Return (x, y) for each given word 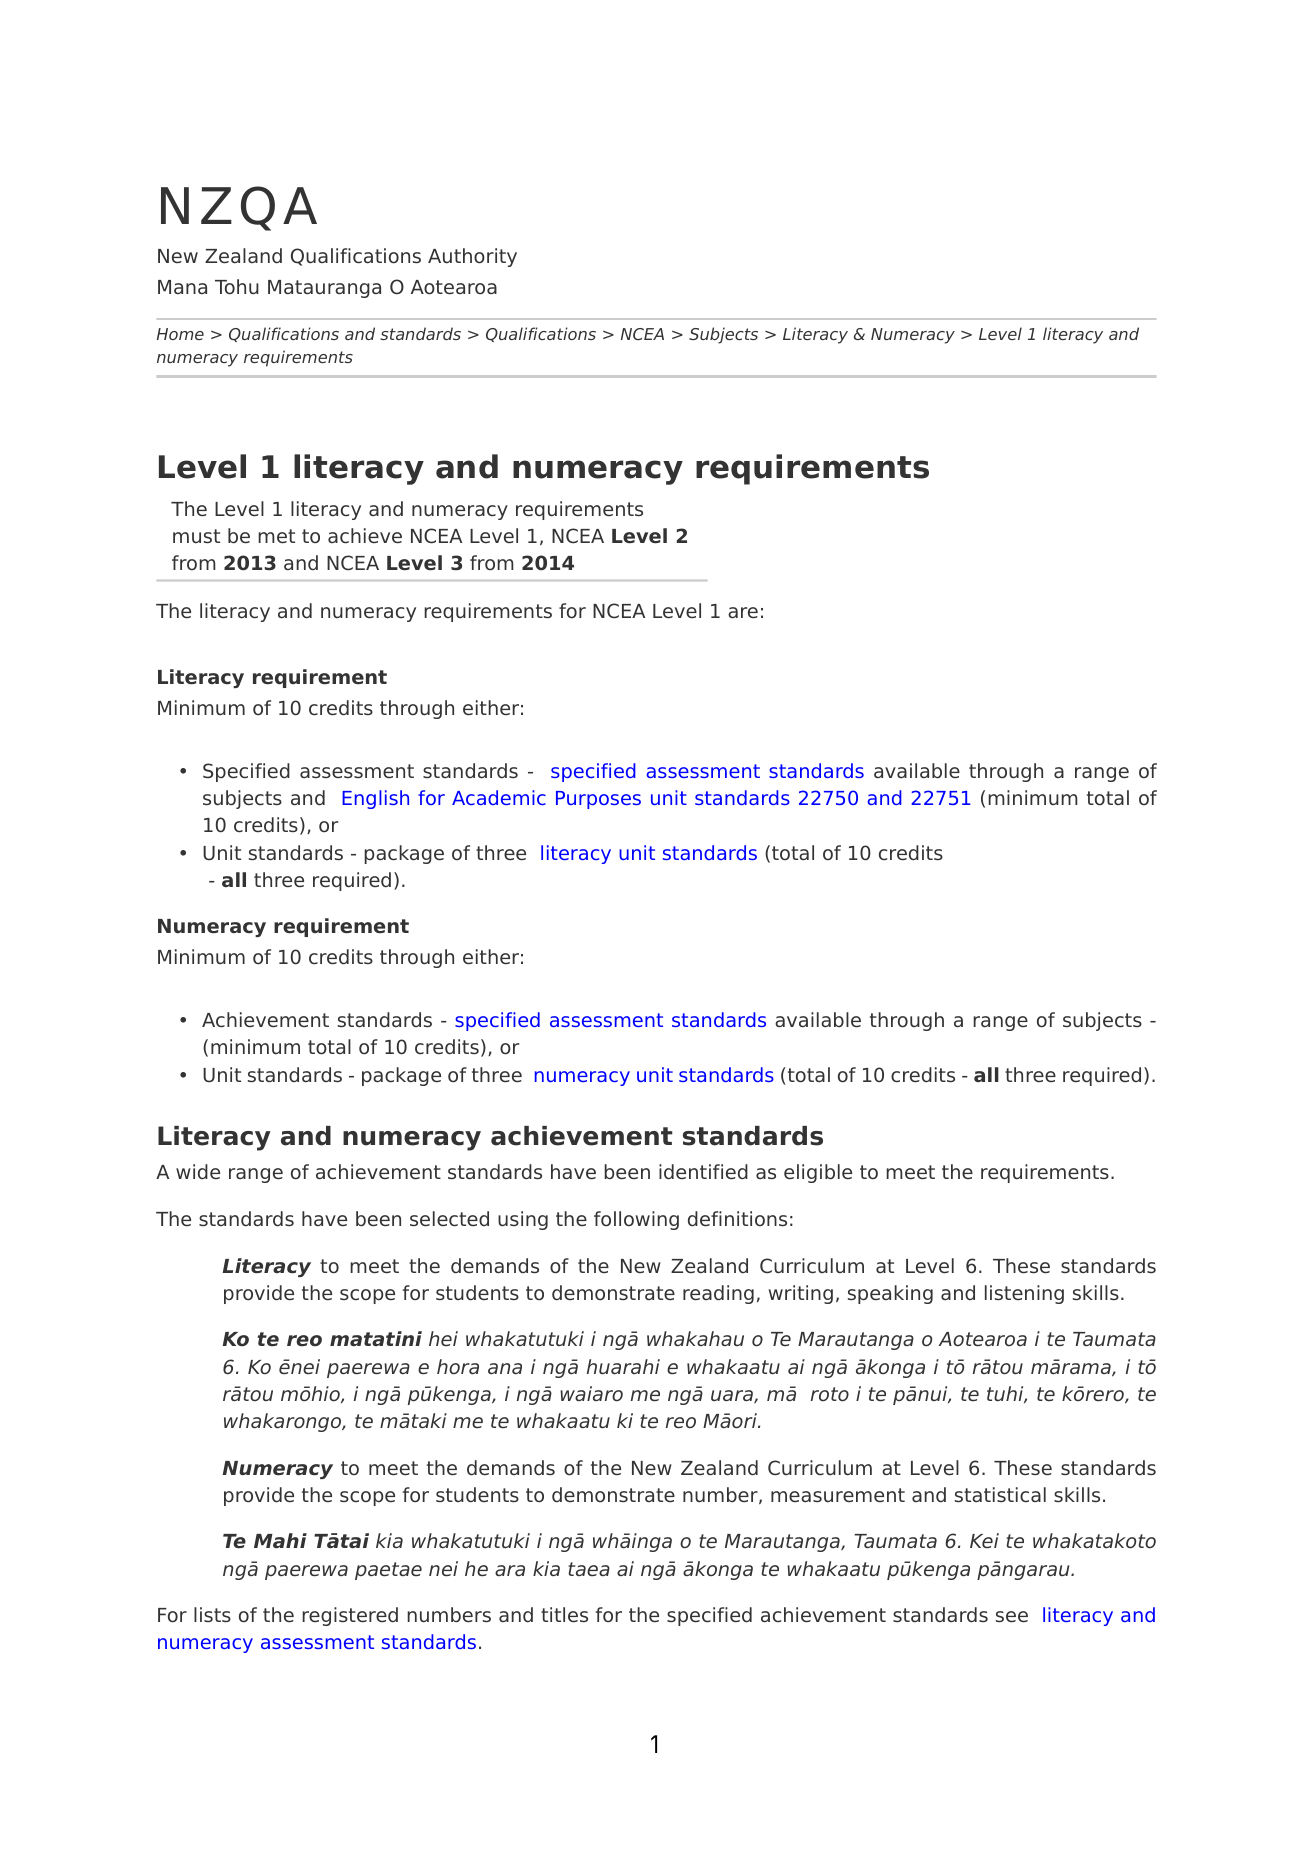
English (375, 799)
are (743, 613)
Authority (472, 257)
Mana (182, 287)
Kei (984, 1541)
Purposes (598, 800)
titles (564, 1615)
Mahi (280, 1540)
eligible (818, 1173)
